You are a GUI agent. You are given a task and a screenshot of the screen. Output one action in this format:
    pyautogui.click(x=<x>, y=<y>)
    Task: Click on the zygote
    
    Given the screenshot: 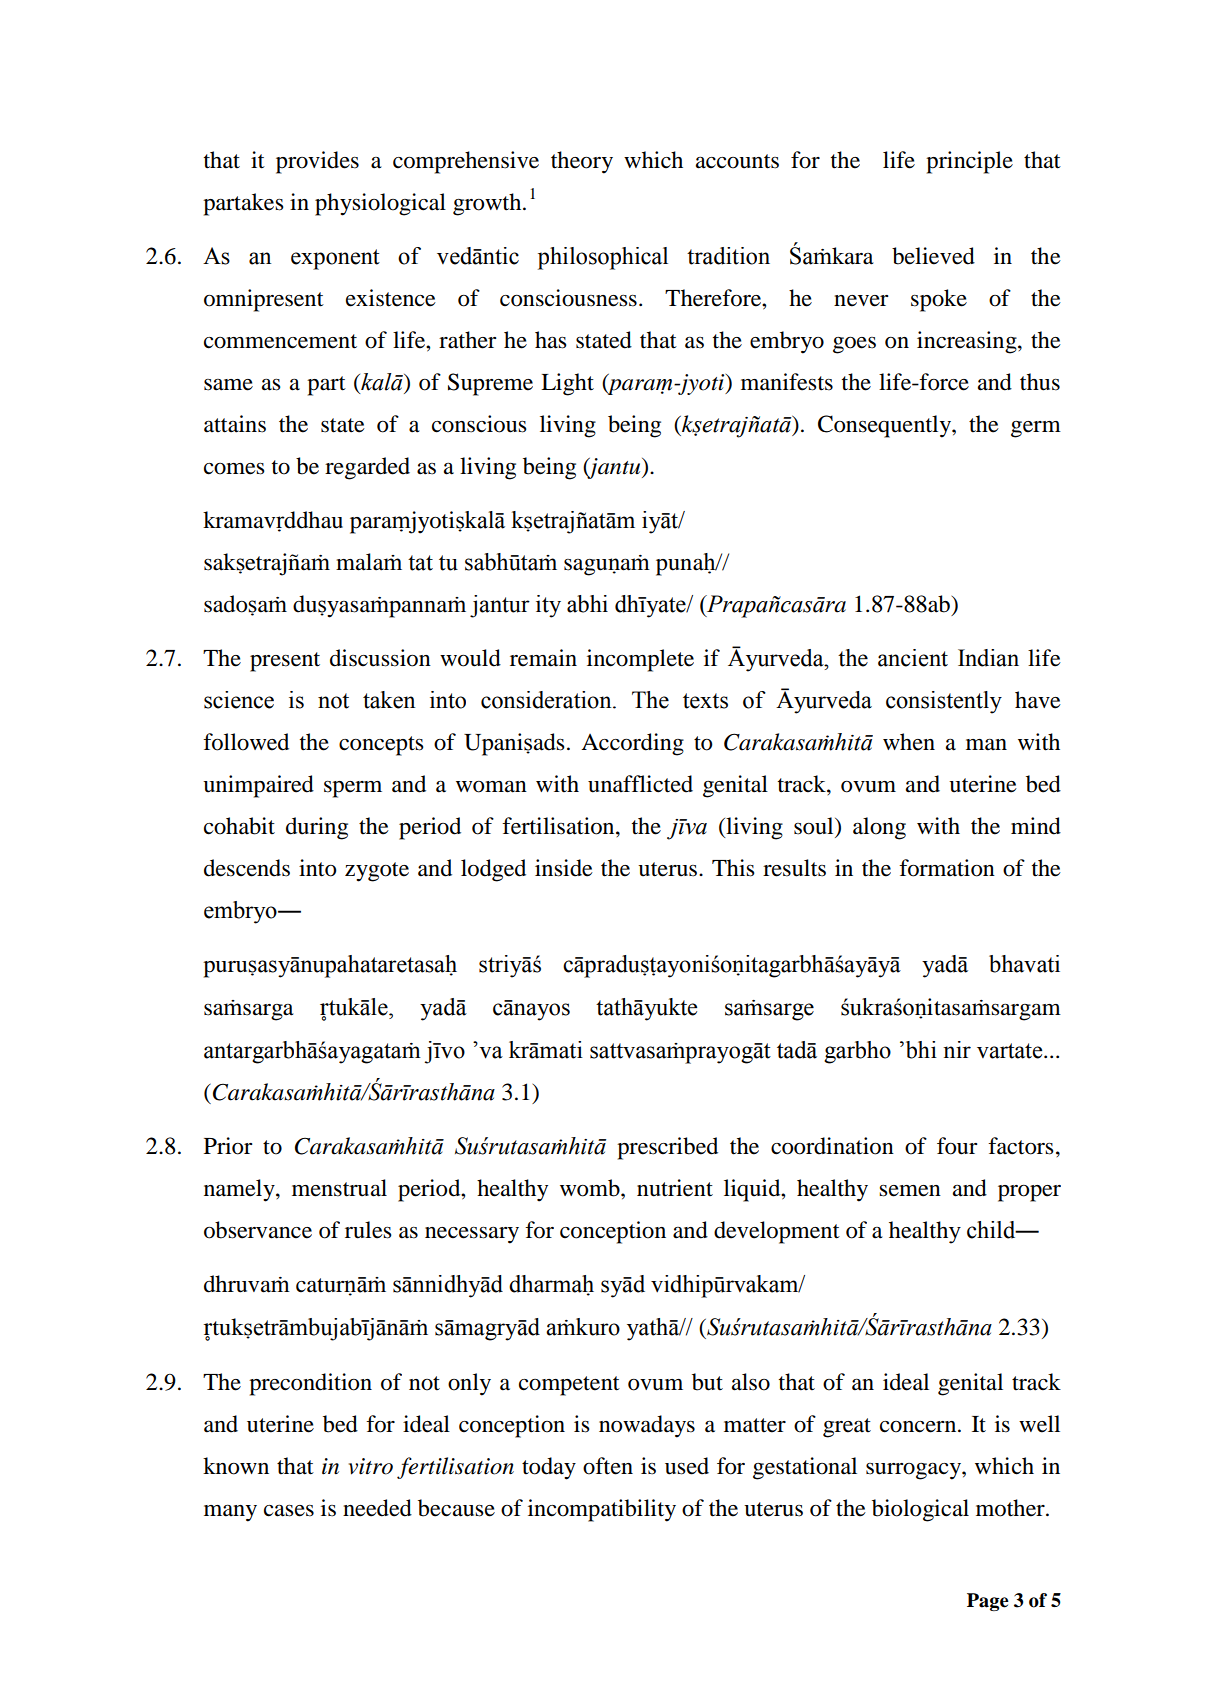 What is the action you would take?
    pyautogui.click(x=377, y=872)
